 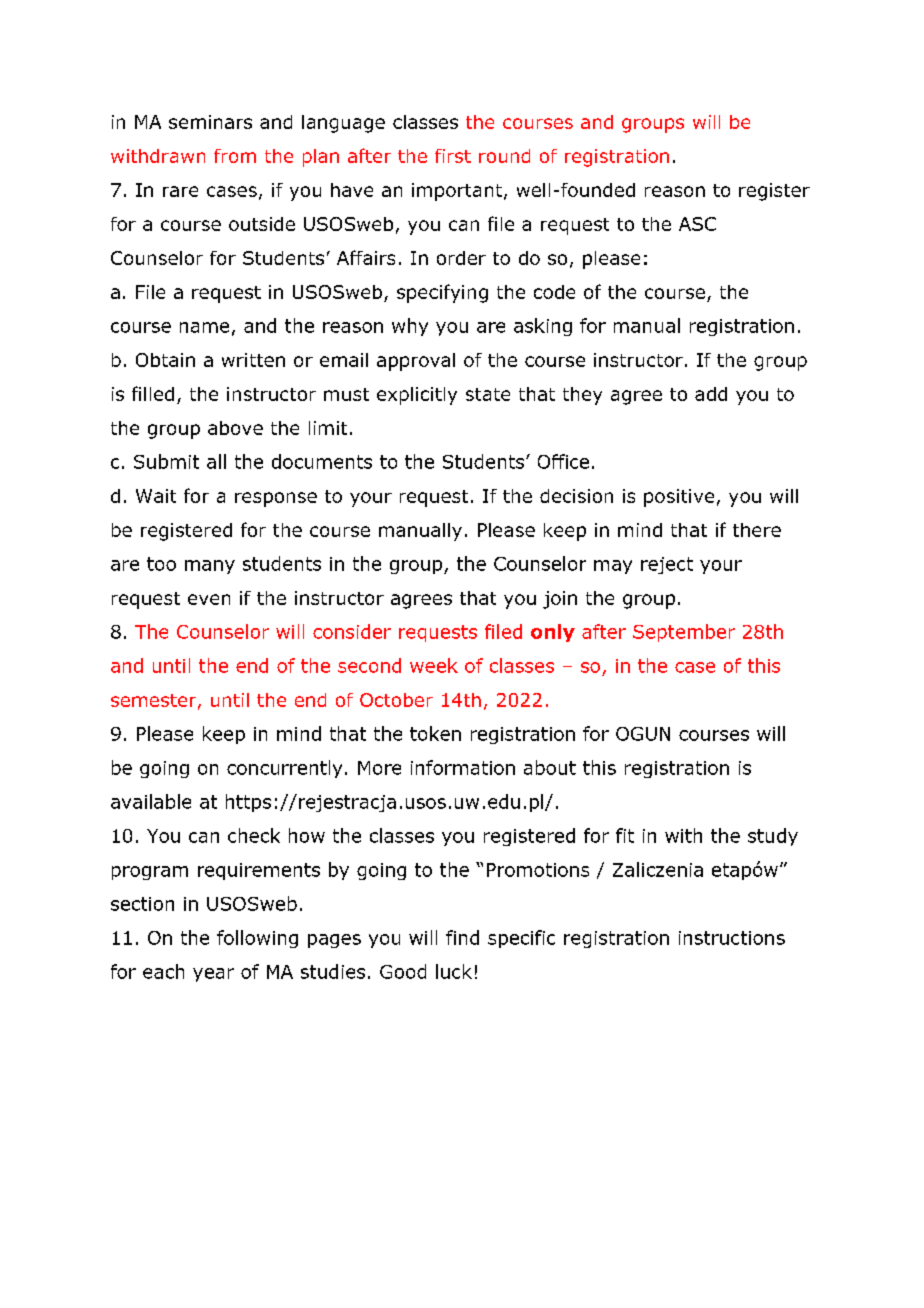 I want to click on above, so click(x=235, y=428).
